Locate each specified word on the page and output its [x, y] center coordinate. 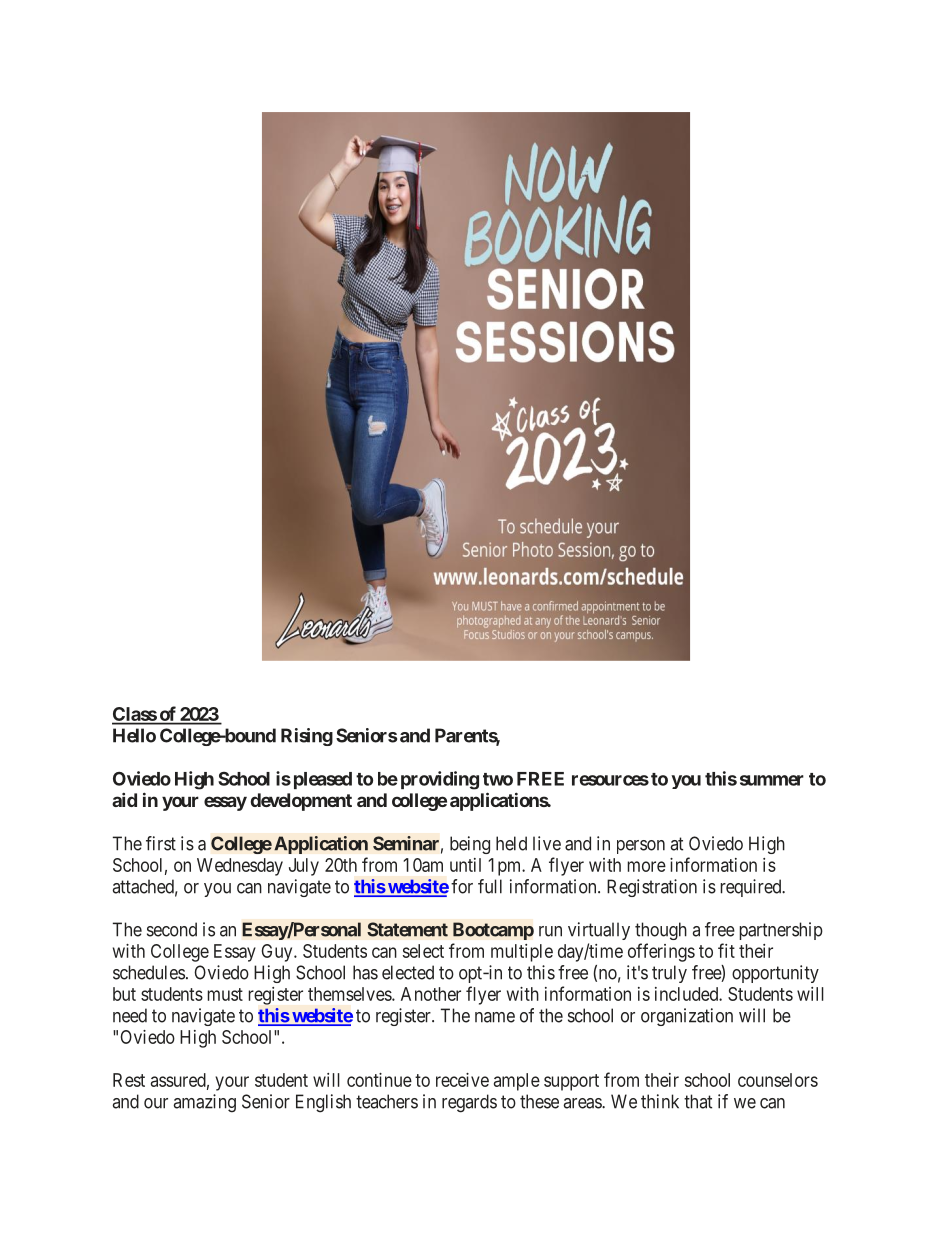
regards [469, 1103]
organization [687, 1017]
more [646, 866]
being [470, 845]
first [161, 843]
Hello [134, 735]
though [661, 931]
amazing [204, 1103]
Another [431, 994]
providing [440, 780]
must [225, 994]
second [172, 929]
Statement [407, 929]
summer [772, 780]
